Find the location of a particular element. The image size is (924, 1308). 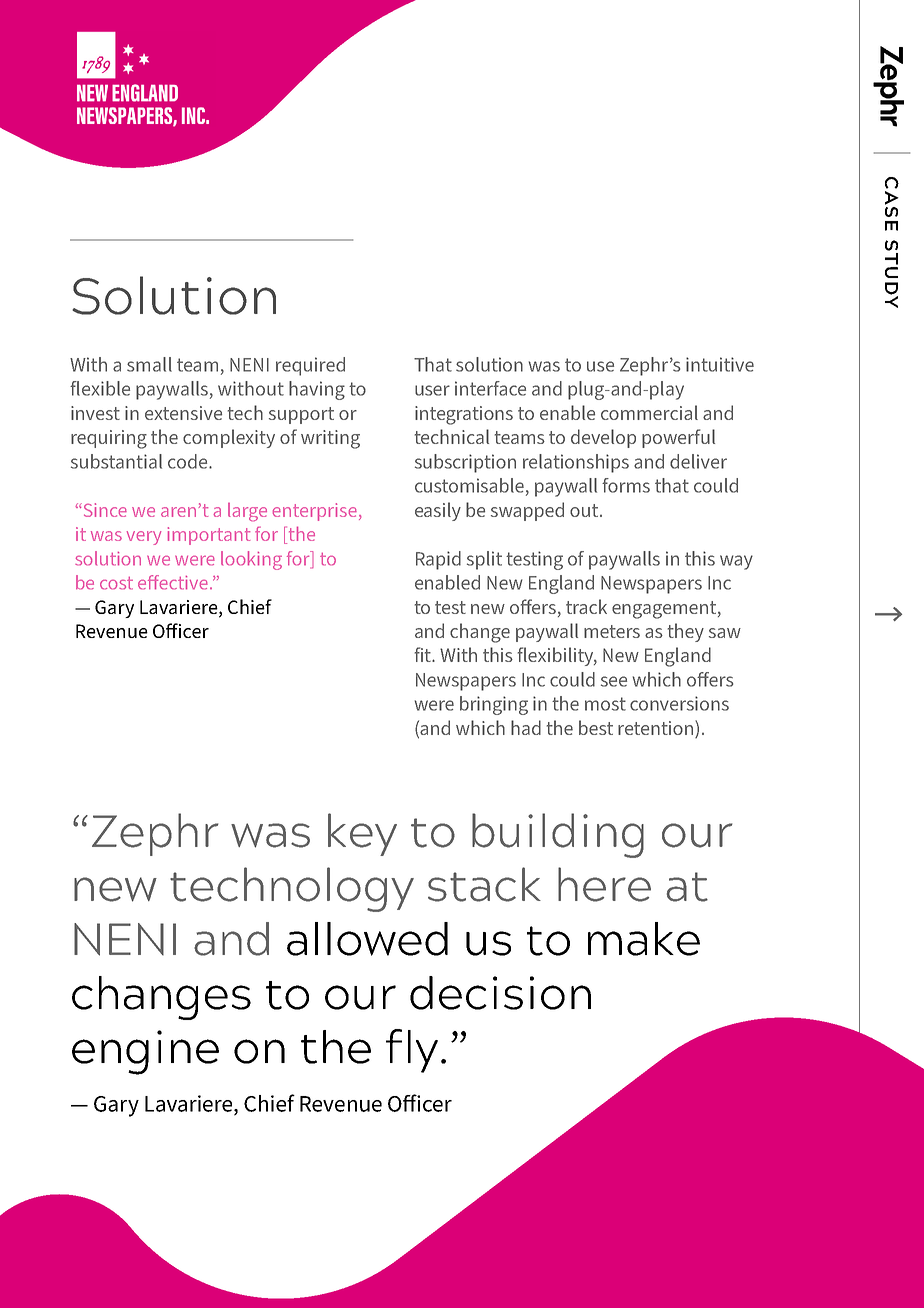

they is located at coordinates (686, 632).
